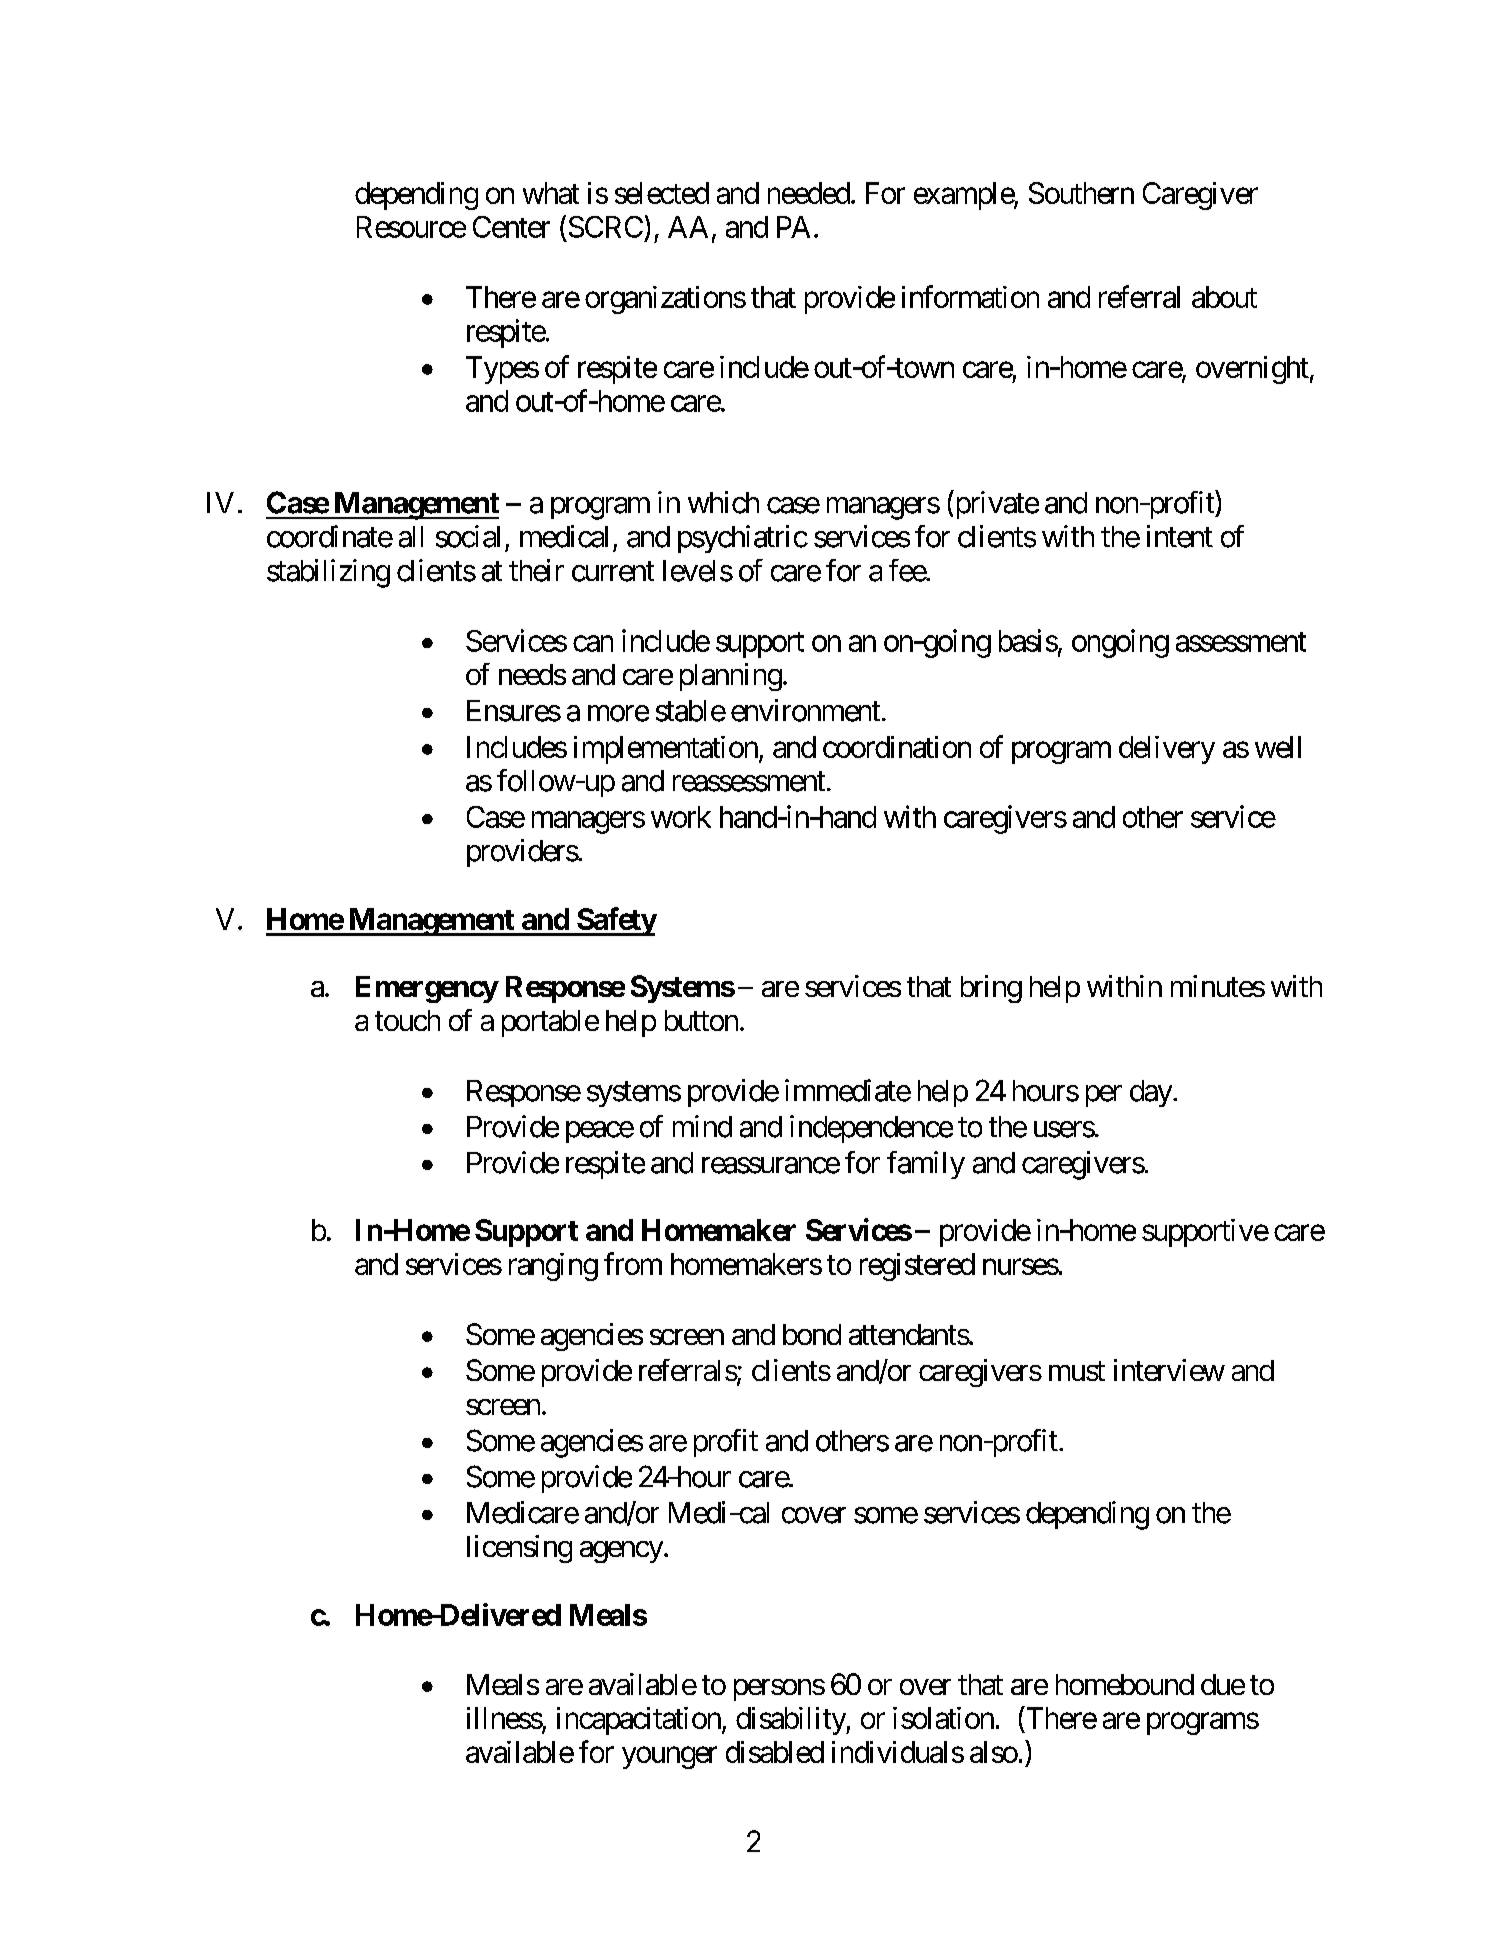 The width and height of the screenshot is (1505, 1948). What do you see at coordinates (809, 193) in the screenshot?
I see `needed` at bounding box center [809, 193].
